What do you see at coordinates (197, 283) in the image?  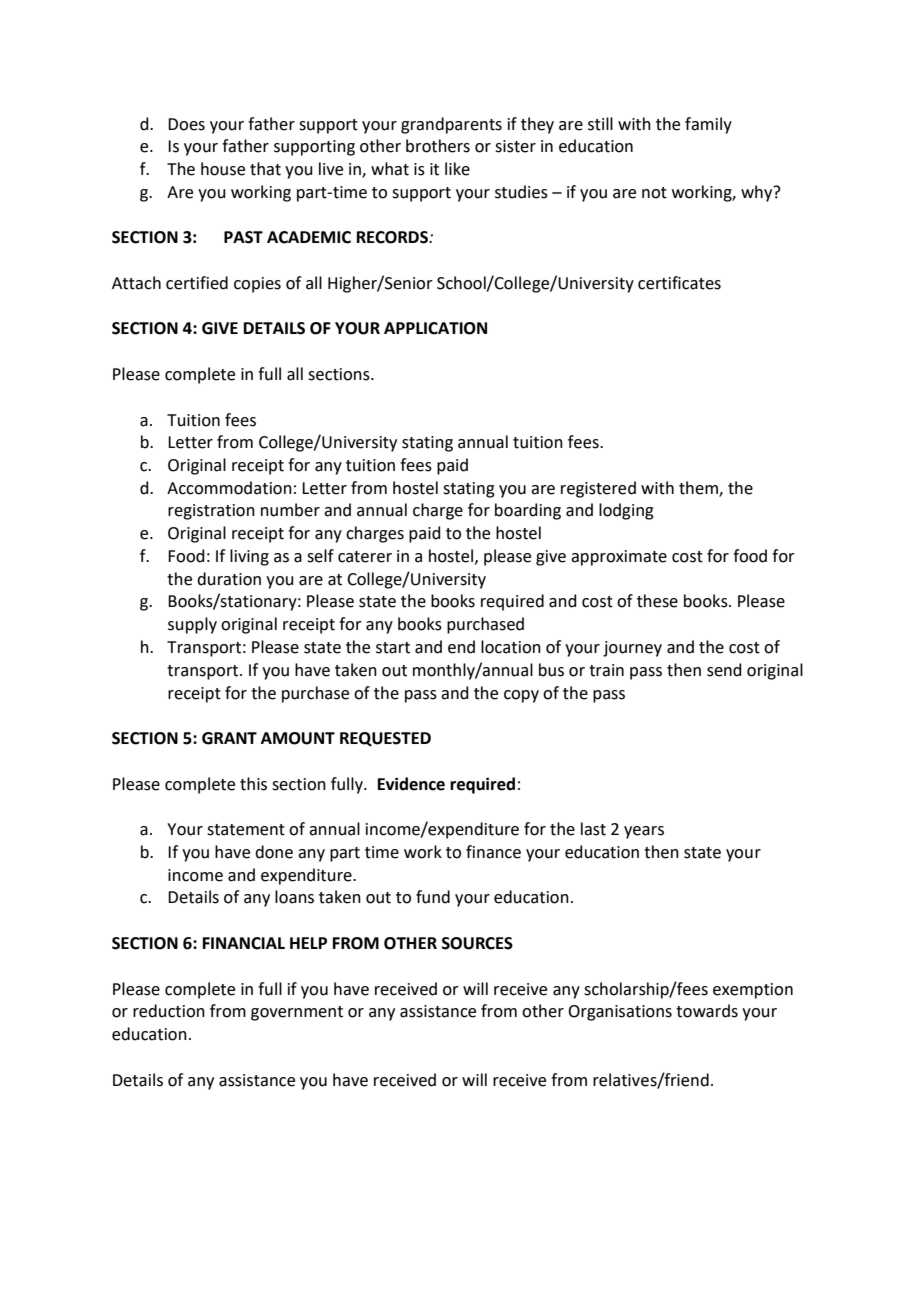 I see `certified` at bounding box center [197, 283].
